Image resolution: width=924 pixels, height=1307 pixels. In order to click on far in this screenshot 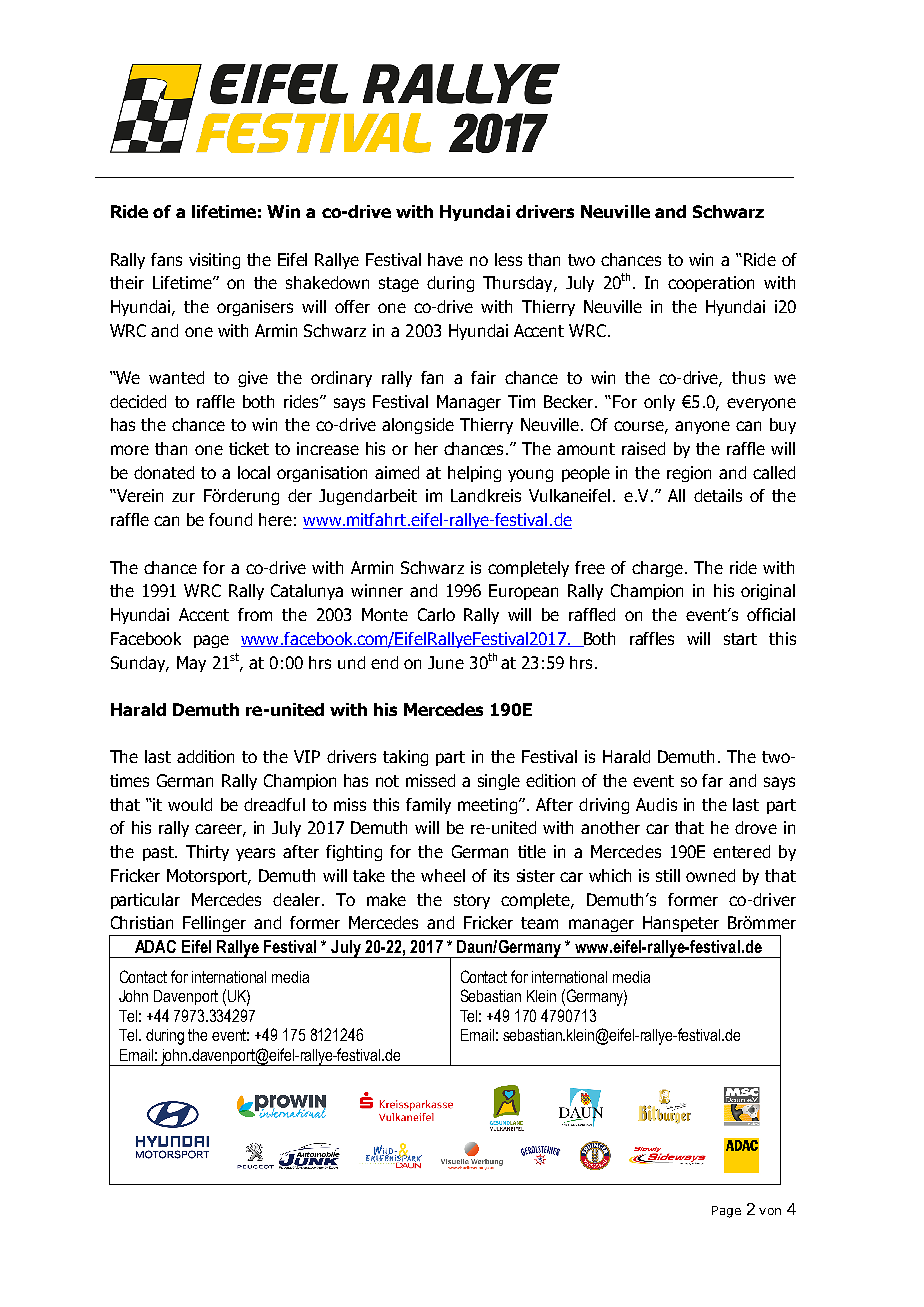, I will do `click(712, 780)`.
